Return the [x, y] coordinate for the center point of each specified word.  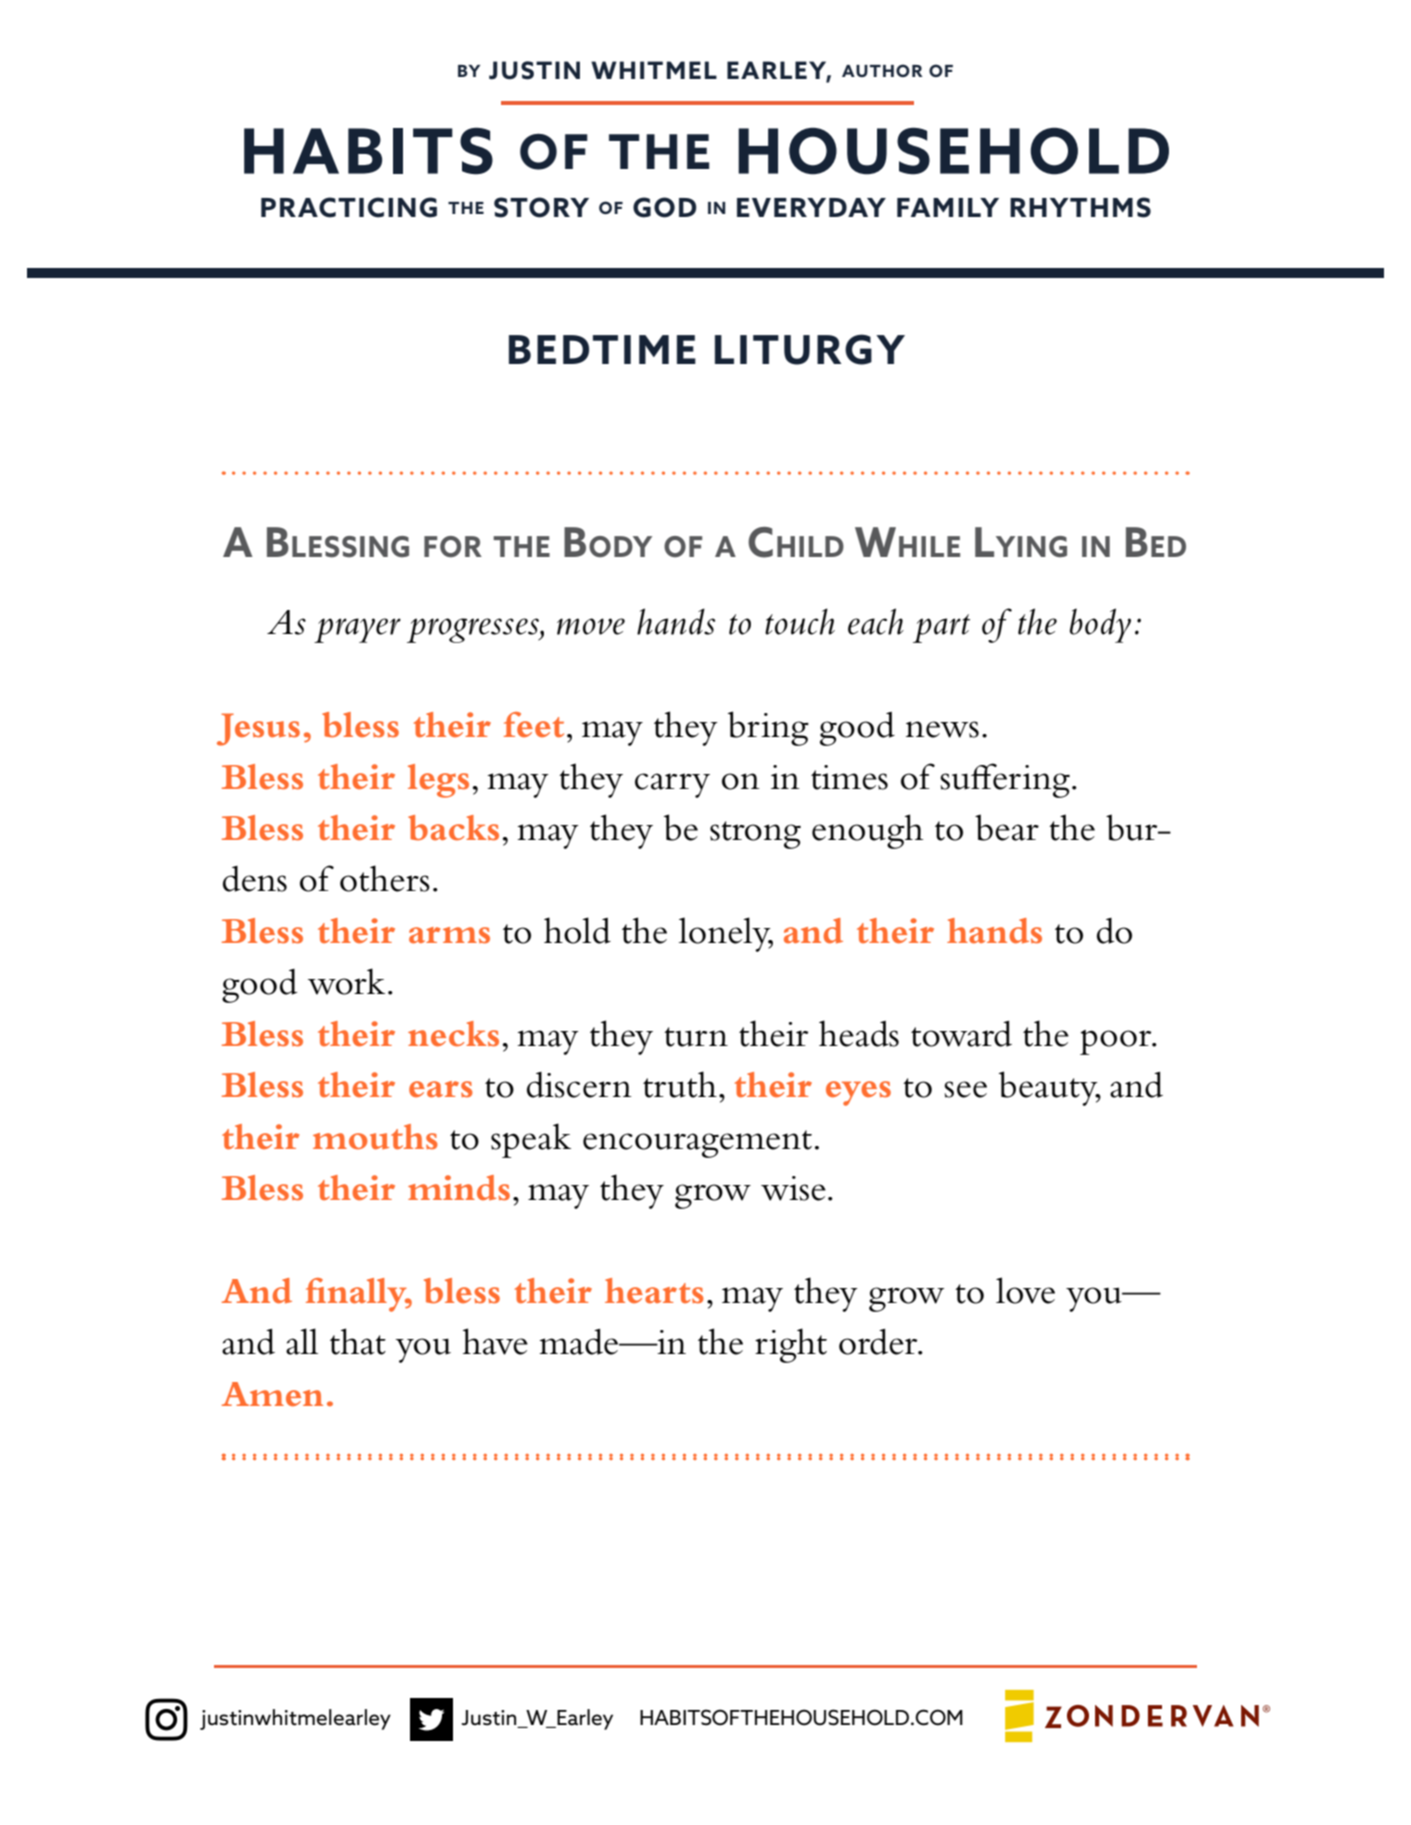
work [346, 981]
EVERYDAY [811, 207]
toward [961, 1034]
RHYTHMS [1080, 207]
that [358, 1341]
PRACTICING [349, 207]
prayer [357, 630]
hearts [654, 1291]
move [591, 626]
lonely [726, 934]
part [941, 628]
